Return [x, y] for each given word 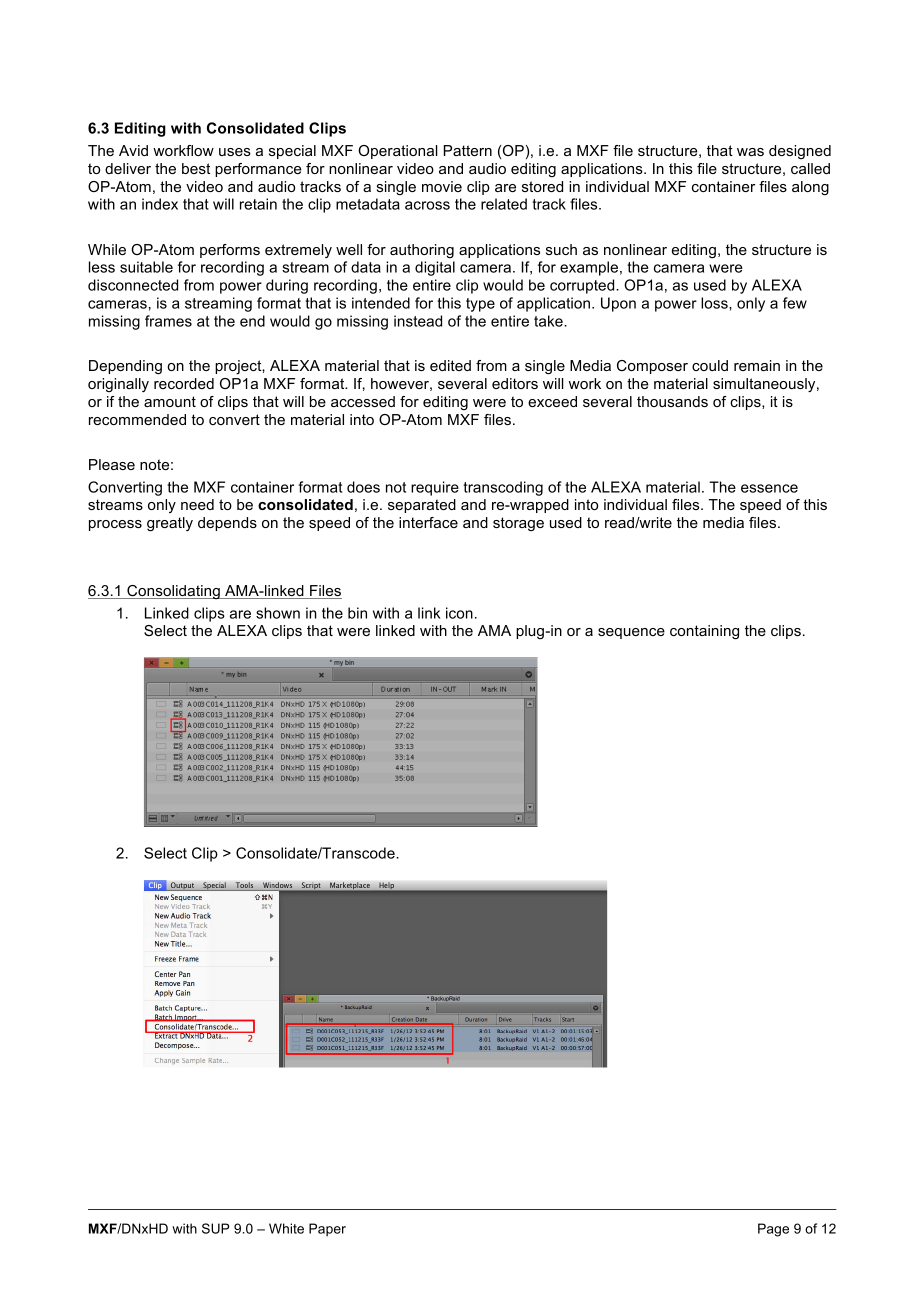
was [750, 152]
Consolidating [173, 592]
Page [773, 1230]
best [196, 168]
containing [704, 632]
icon [459, 613]
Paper [327, 1229]
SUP [216, 1228]
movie [442, 186]
